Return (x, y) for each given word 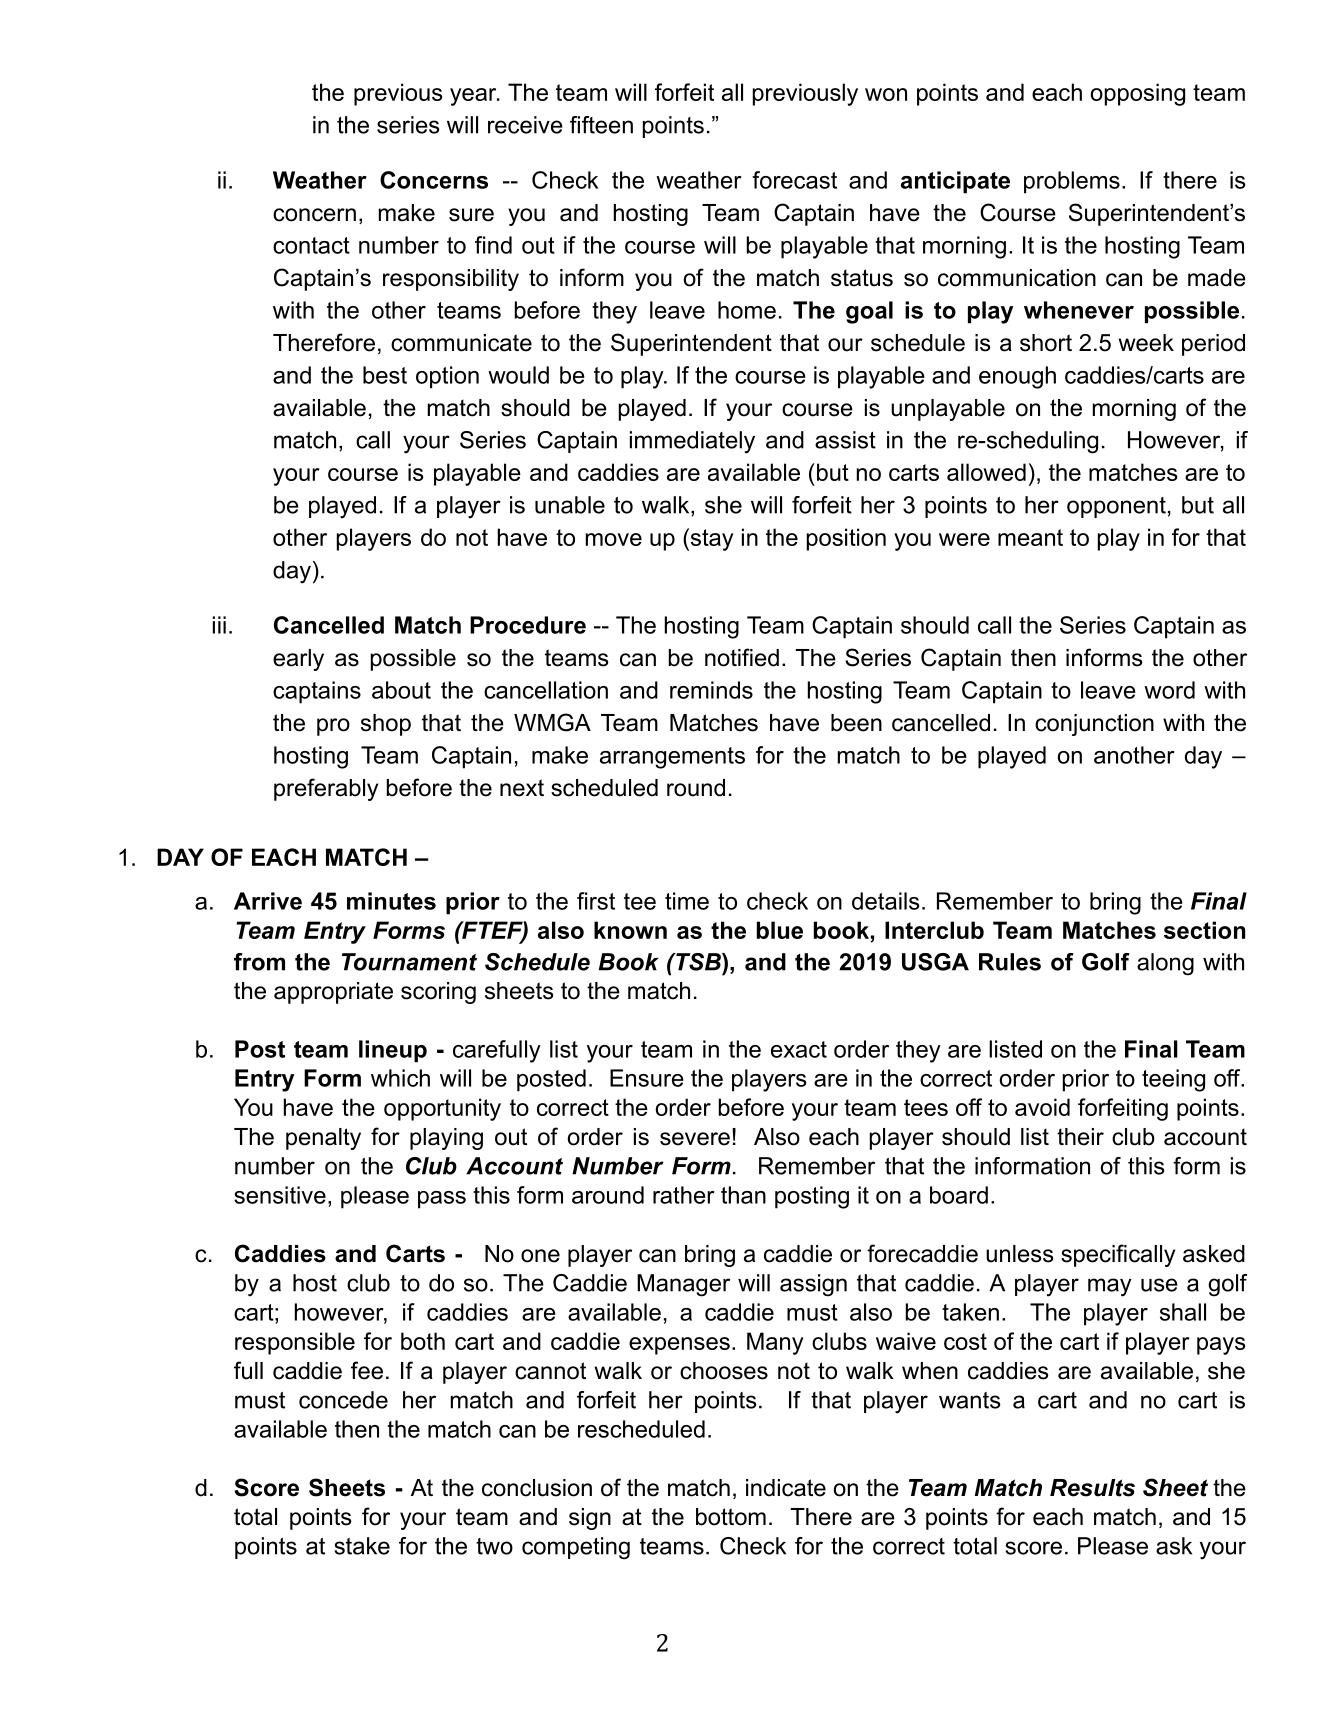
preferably (326, 789)
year (474, 97)
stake (362, 1546)
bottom (731, 1517)
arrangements (672, 758)
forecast (794, 180)
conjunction (1094, 725)
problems (1072, 182)
